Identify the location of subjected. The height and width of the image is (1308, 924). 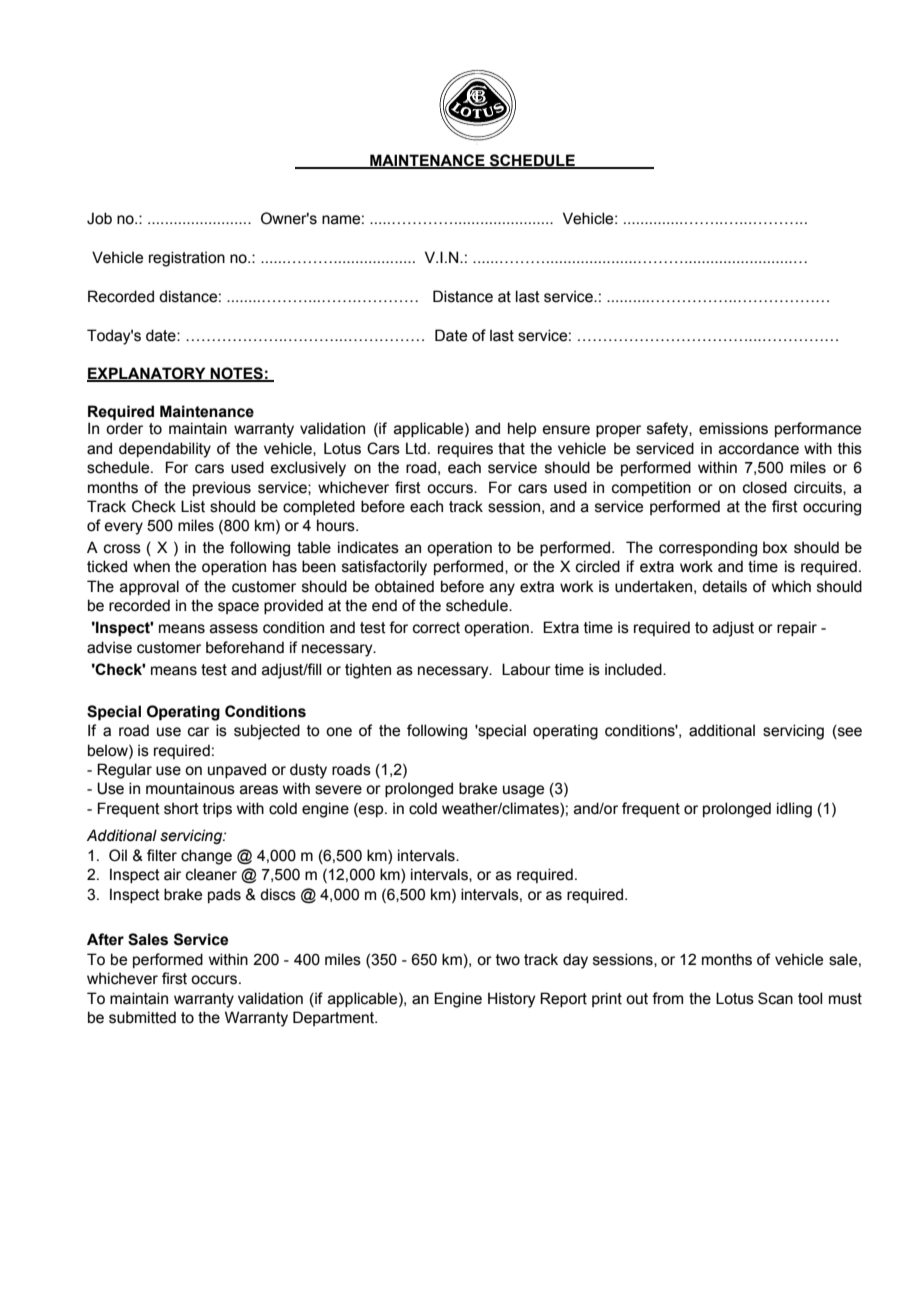
(267, 732).
